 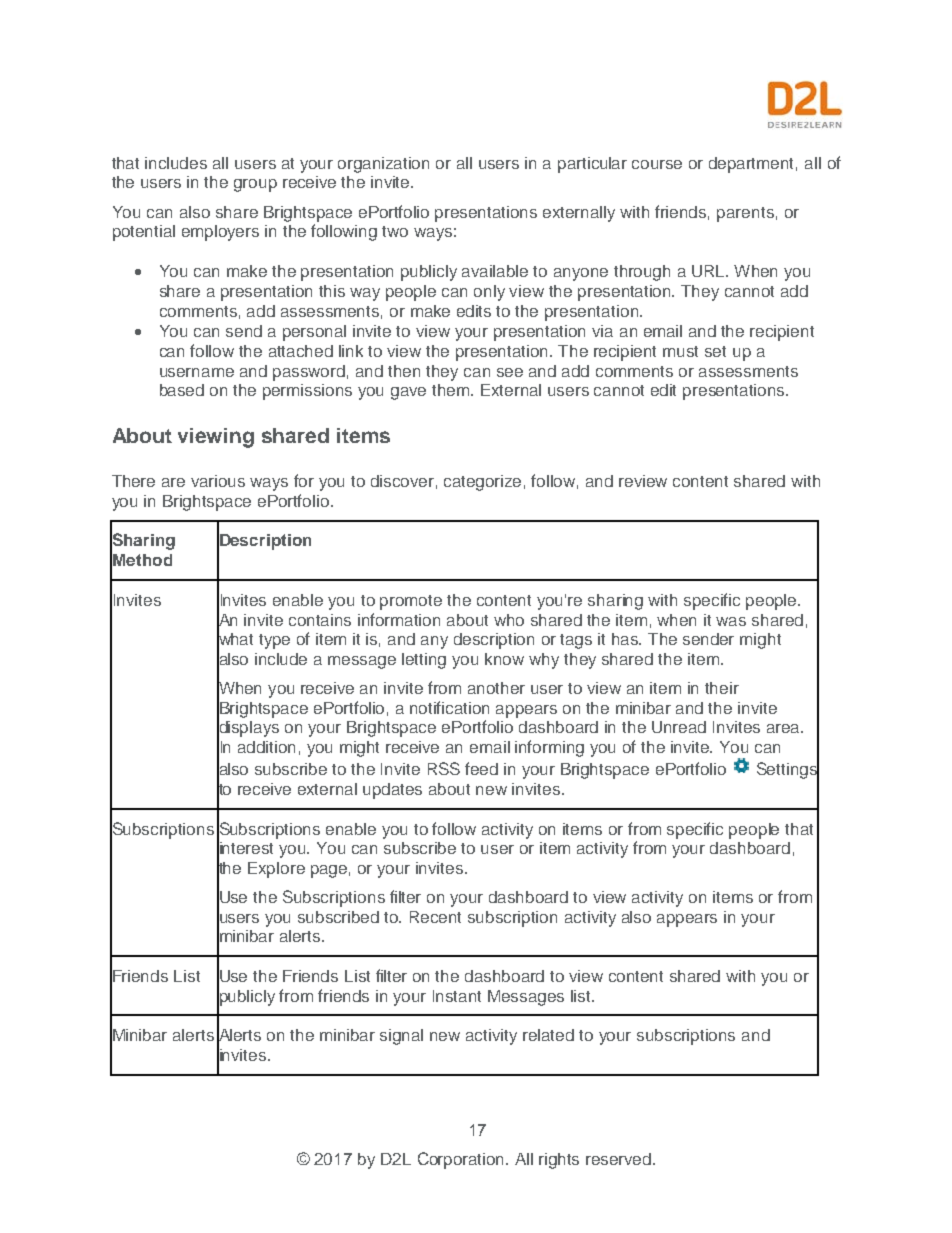 What do you see at coordinates (218, 481) in the screenshot?
I see `various` at bounding box center [218, 481].
